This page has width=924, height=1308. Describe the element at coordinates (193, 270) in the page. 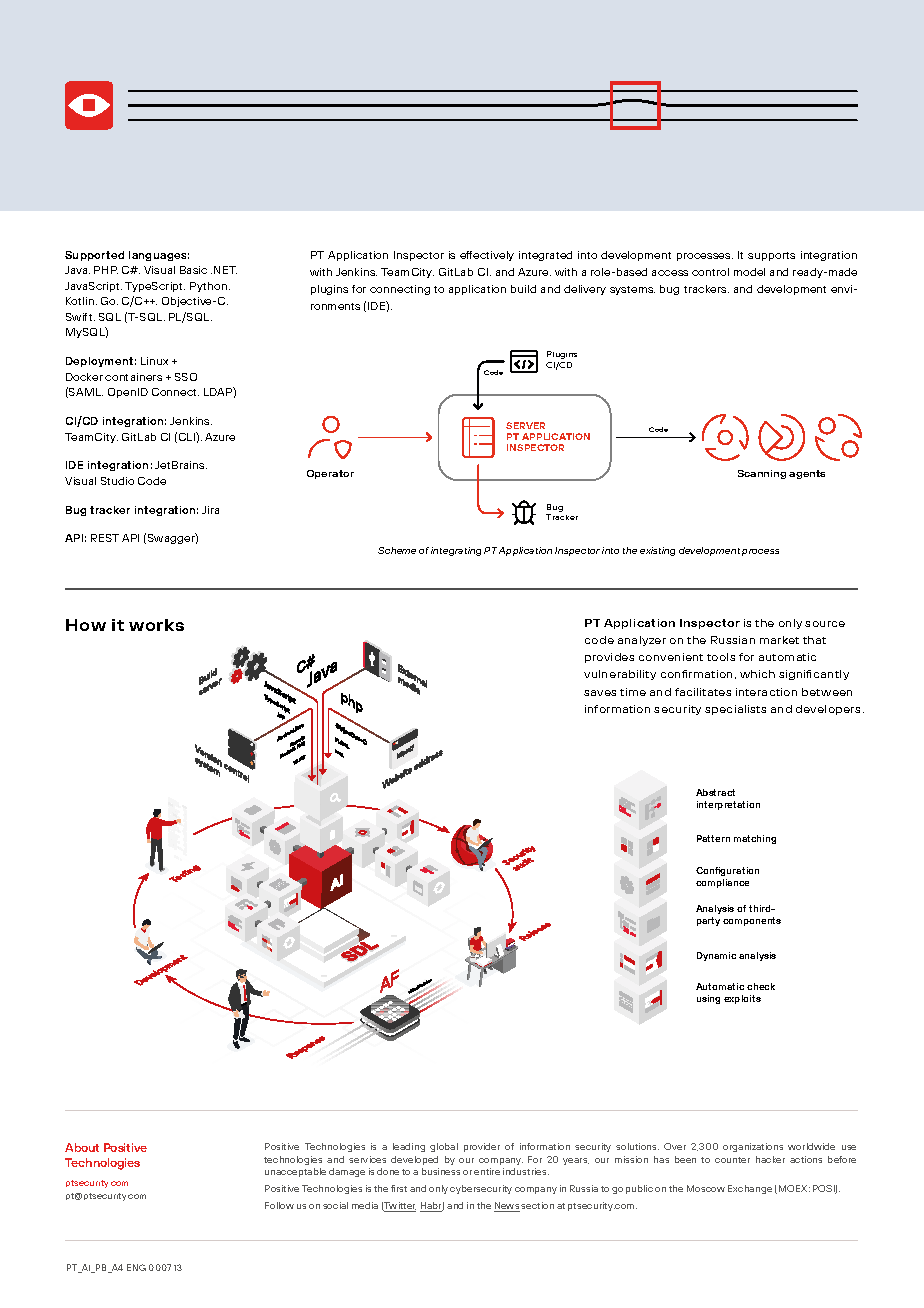

I see `Basic` at that location.
